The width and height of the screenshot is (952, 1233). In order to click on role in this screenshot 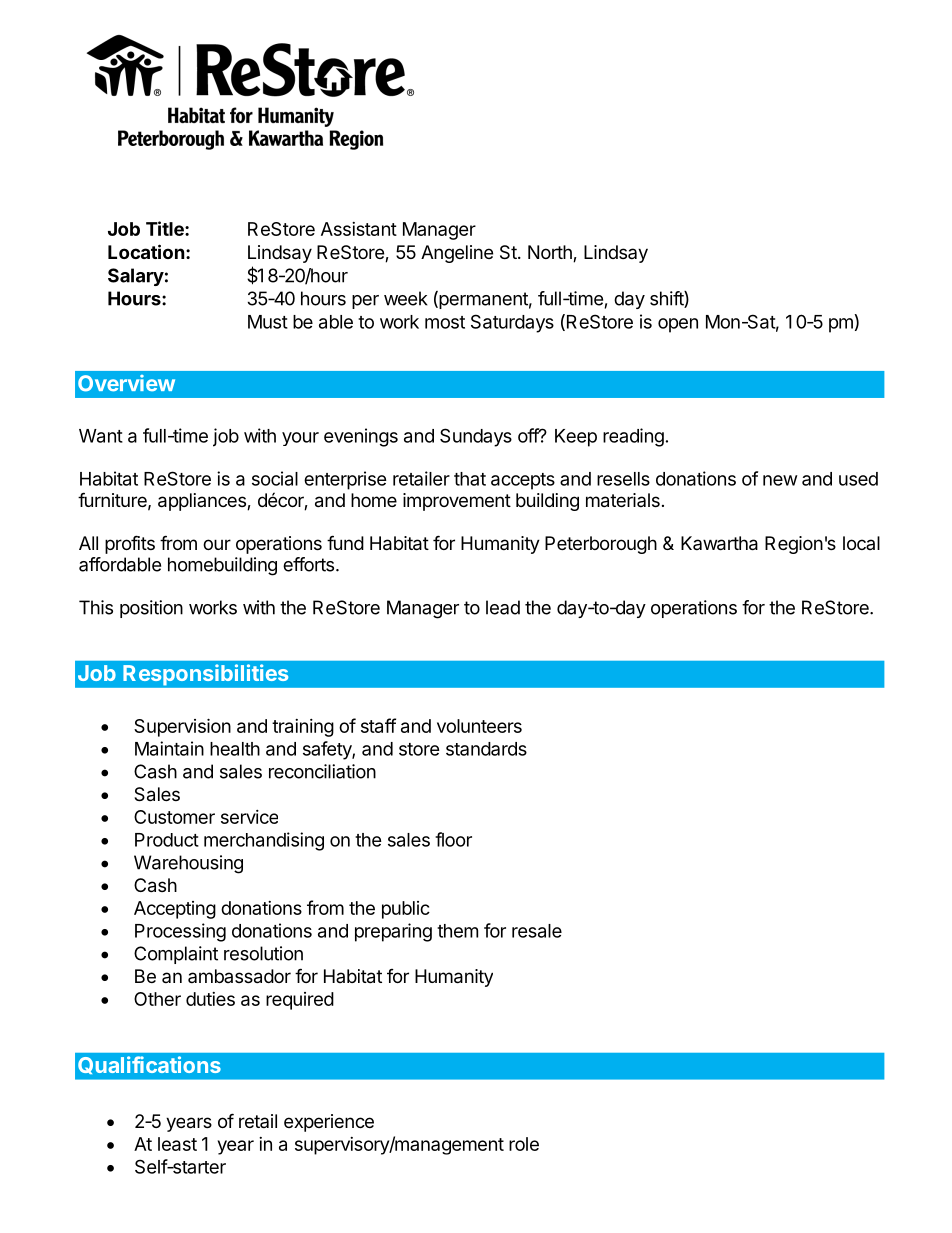, I will do `click(524, 1144)`.
